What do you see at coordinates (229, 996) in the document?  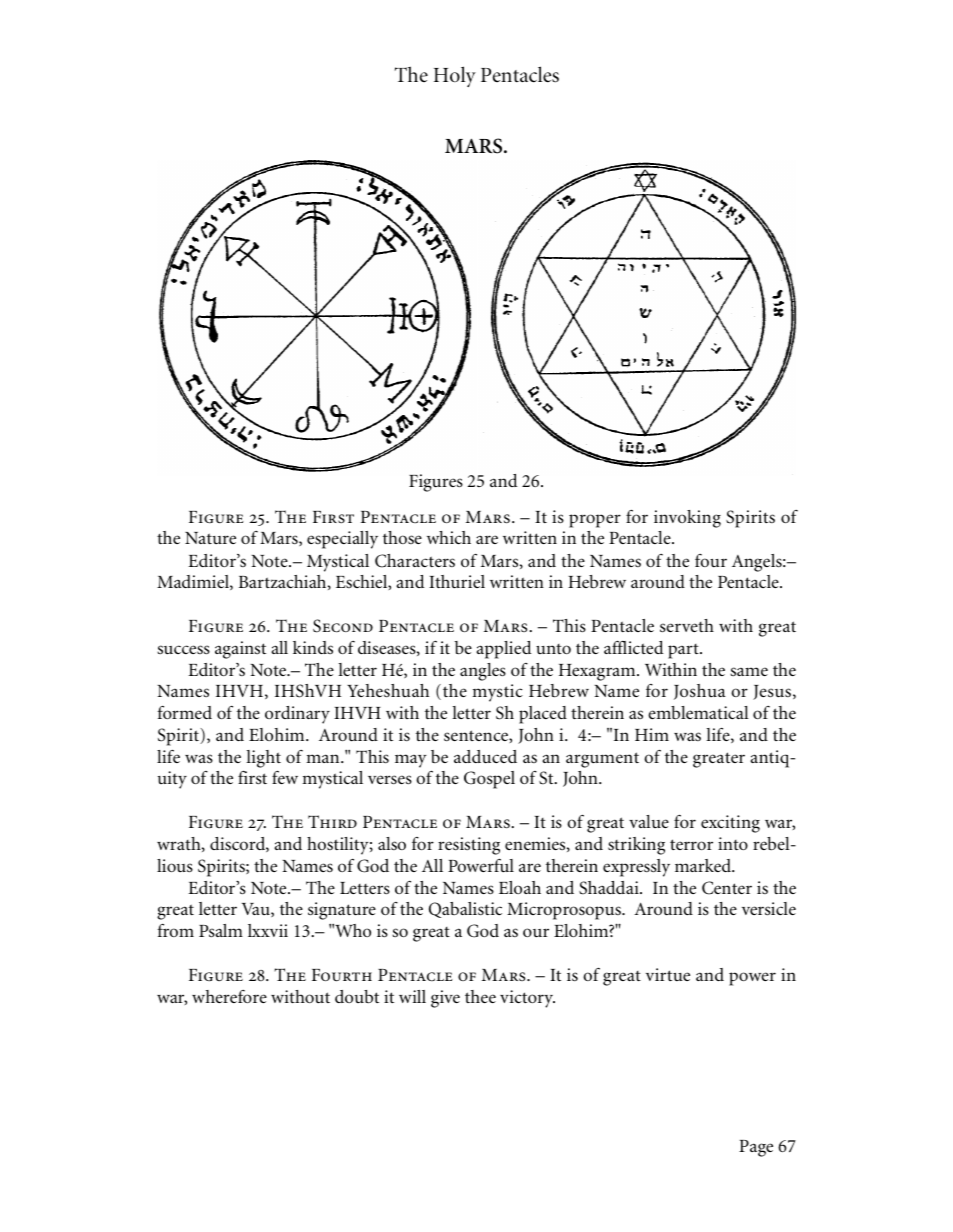 I see `wherefore` at bounding box center [229, 996].
